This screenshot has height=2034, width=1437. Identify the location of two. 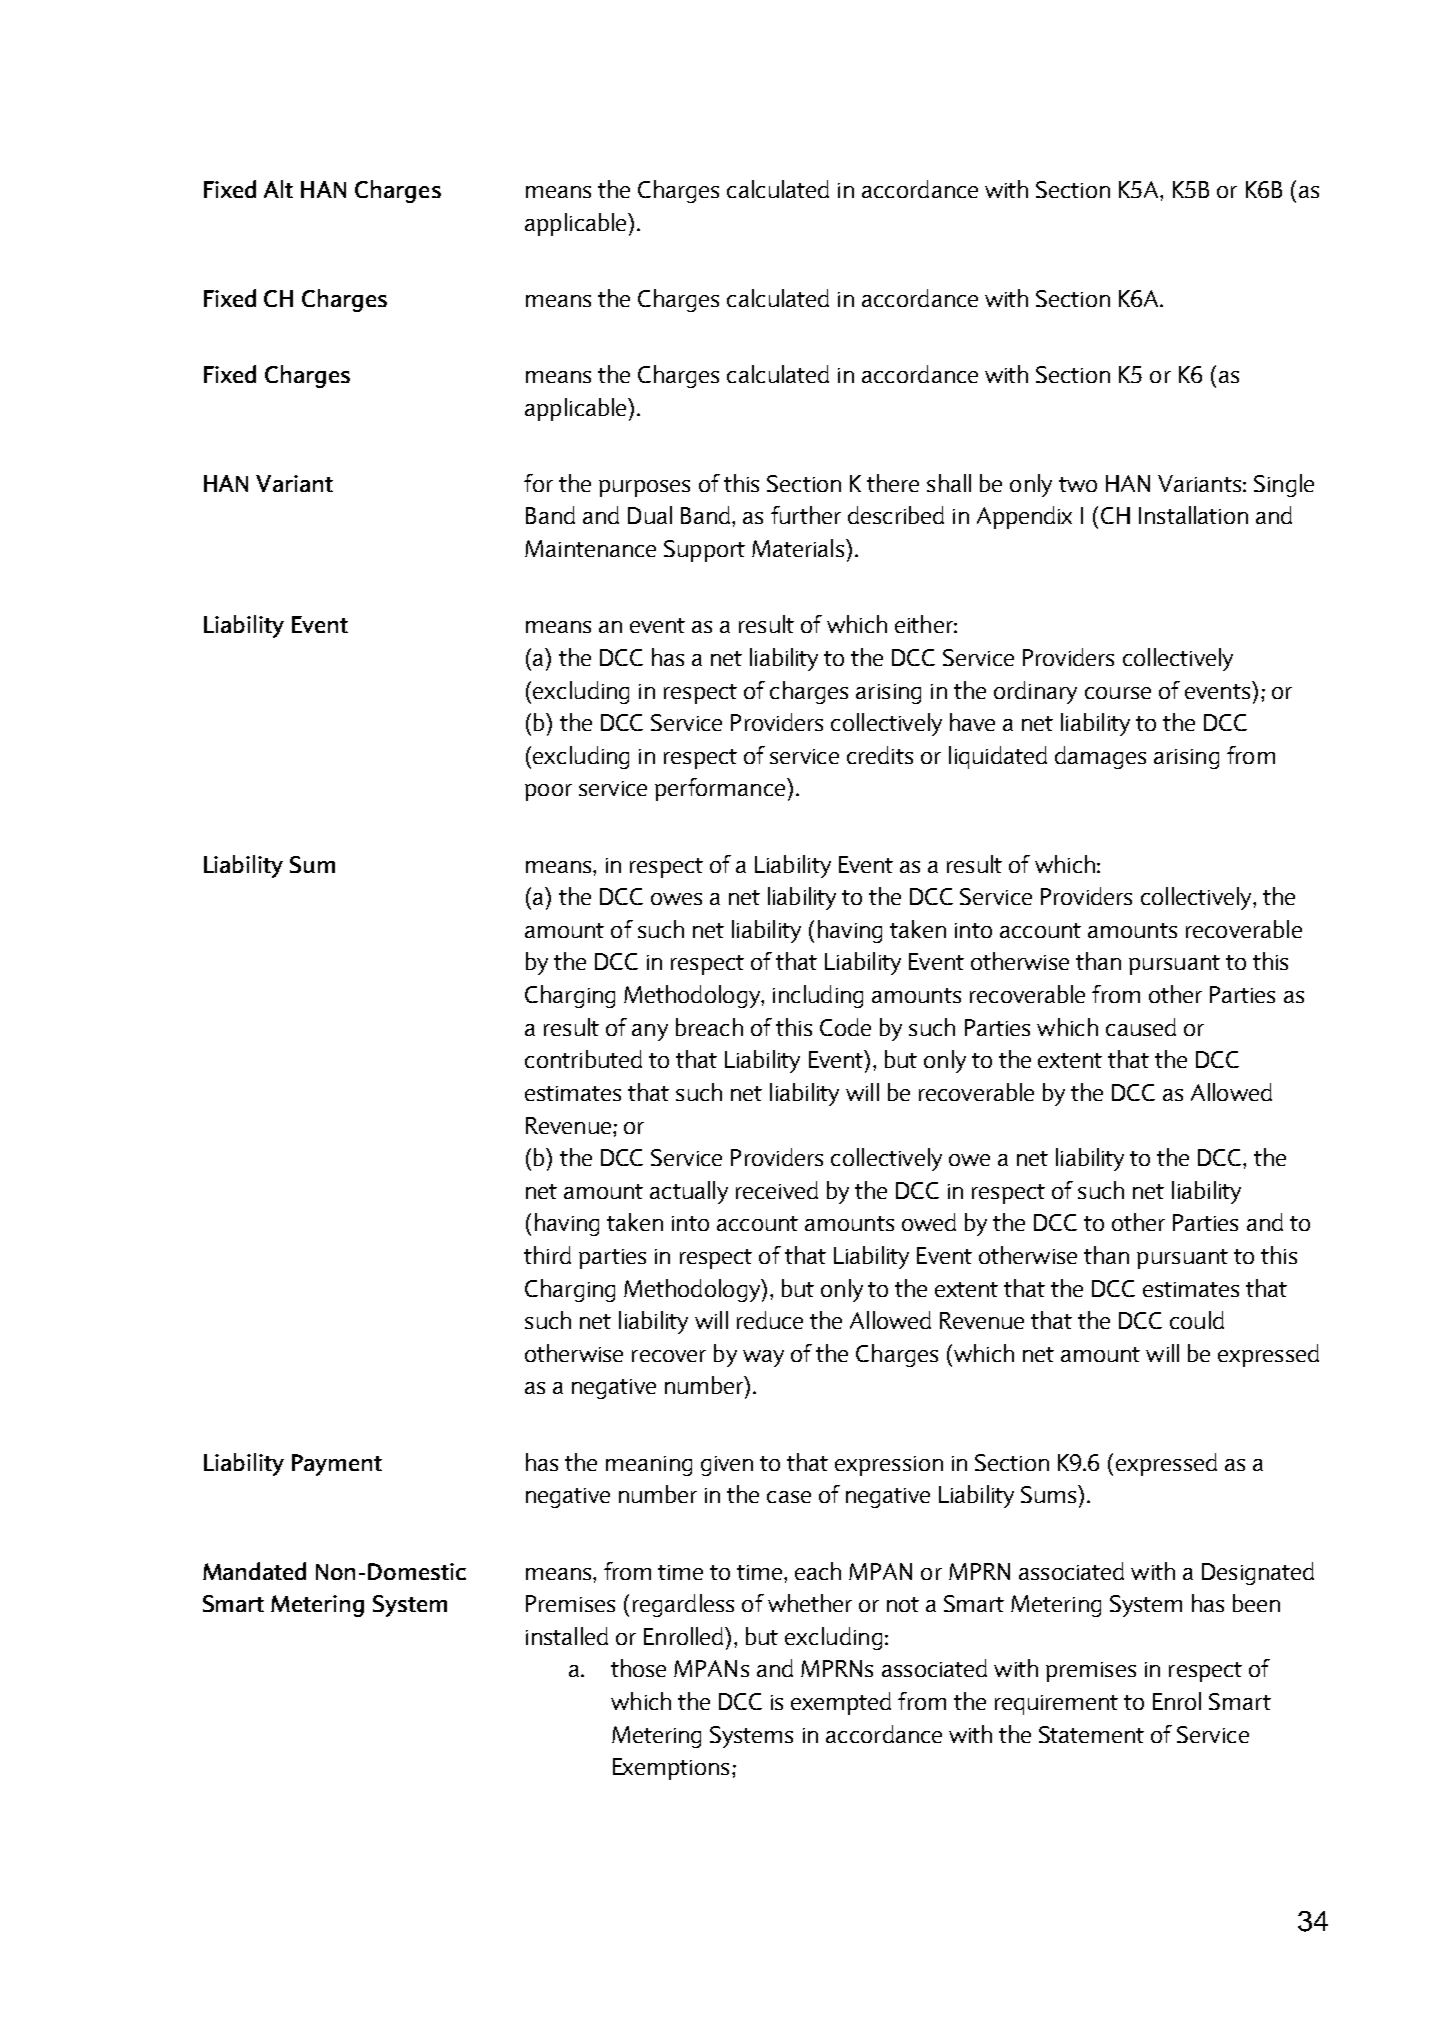
(1078, 484).
